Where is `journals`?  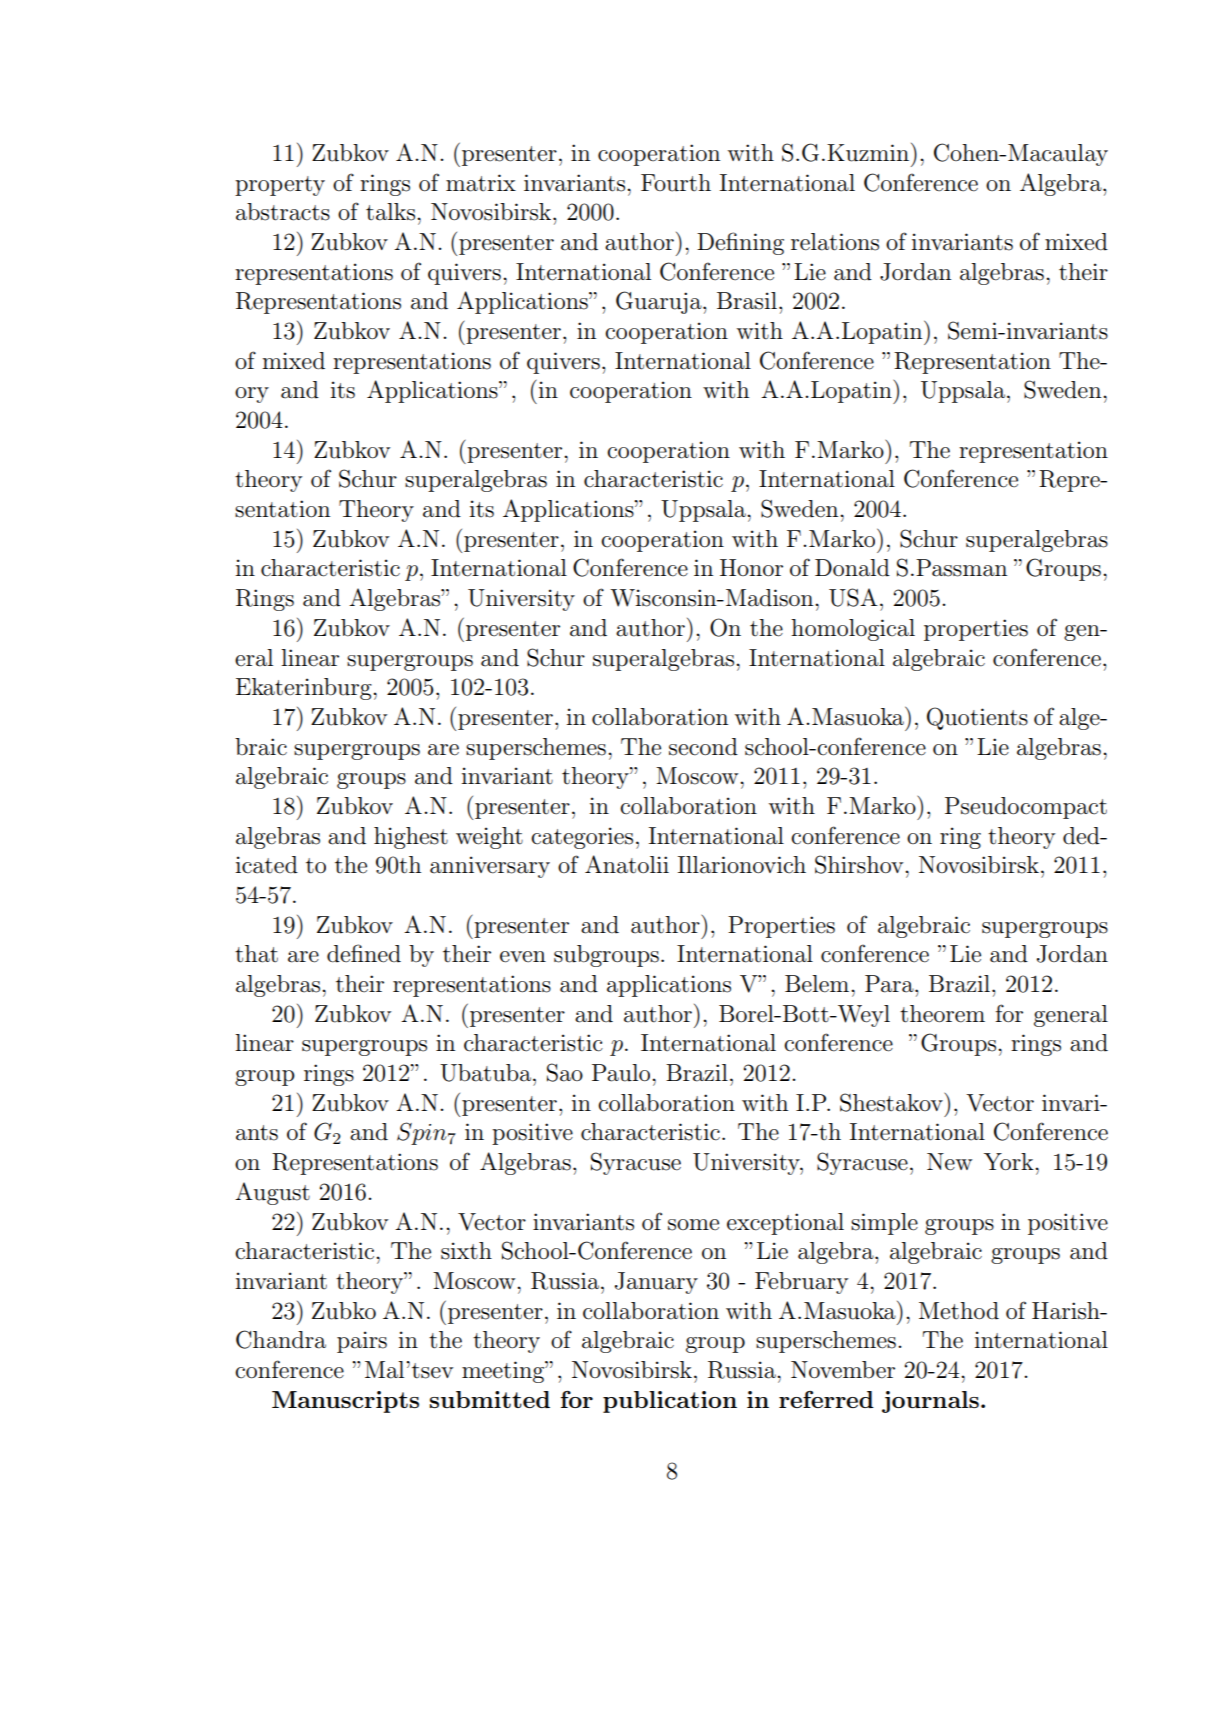
journals is located at coordinates (930, 1402).
